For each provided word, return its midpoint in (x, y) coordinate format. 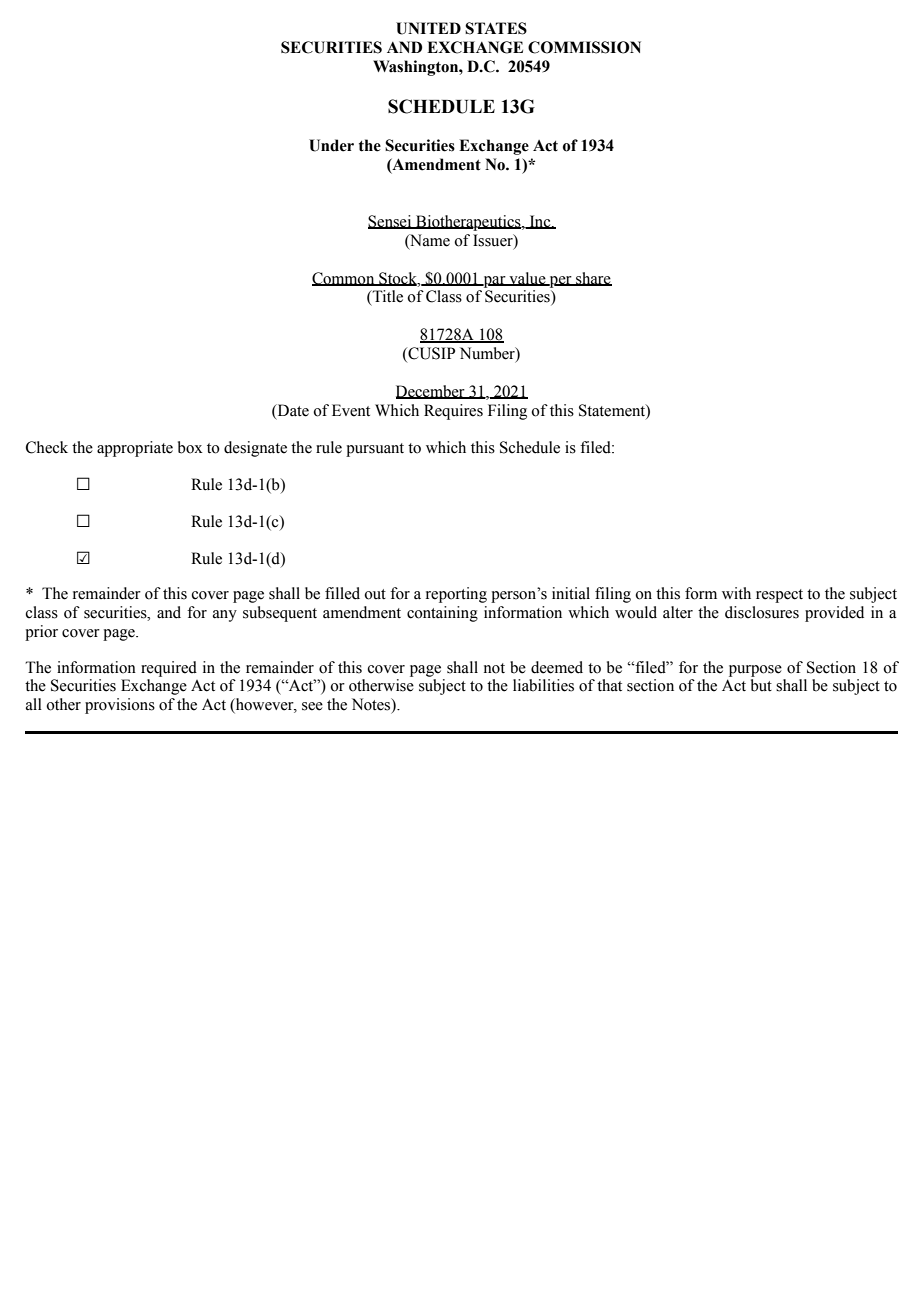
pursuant (375, 450)
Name (429, 241)
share (593, 279)
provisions (120, 706)
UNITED (428, 28)
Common (344, 279)
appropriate (135, 449)
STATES (496, 28)
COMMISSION (584, 47)
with (736, 593)
